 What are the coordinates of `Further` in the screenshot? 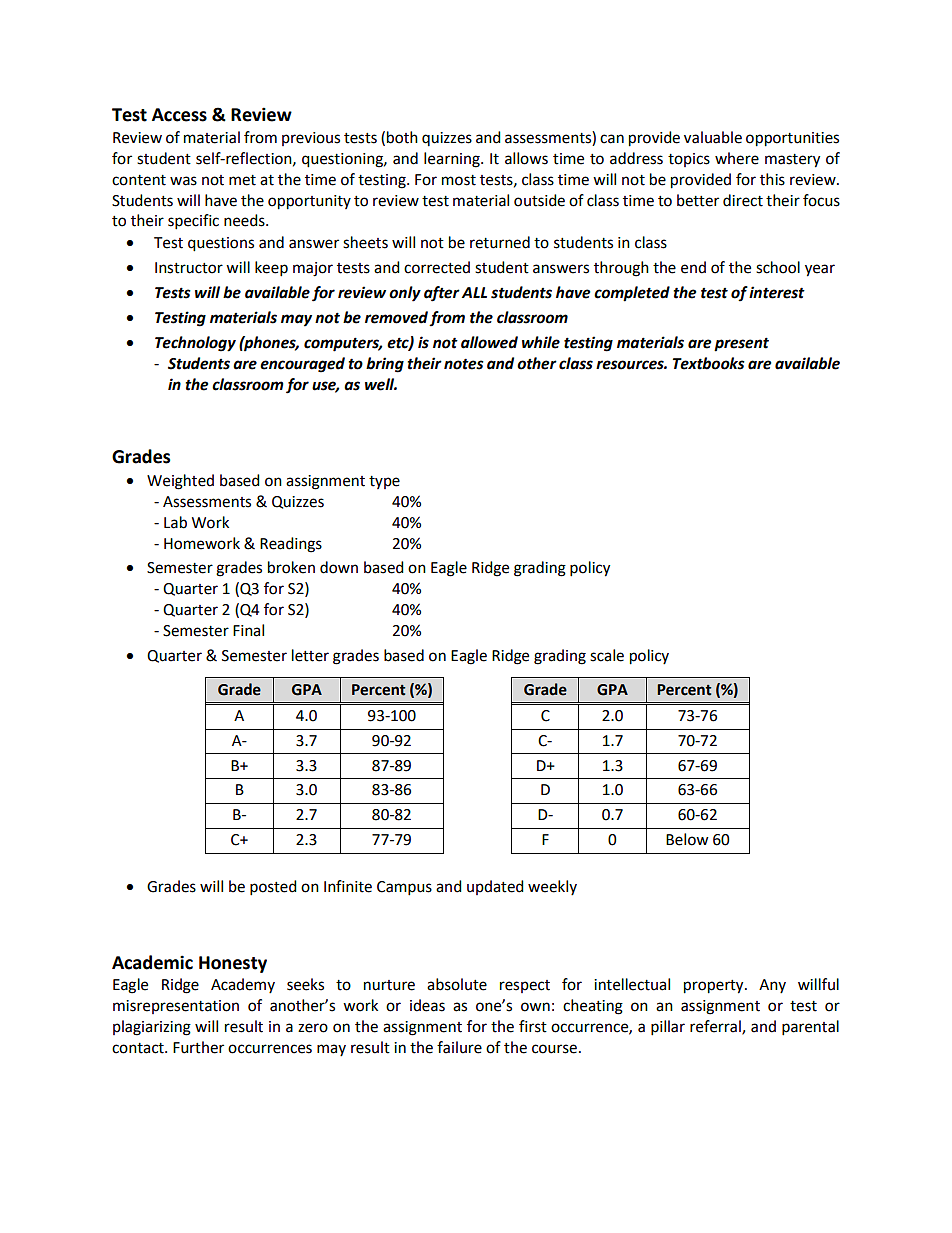 It's located at (198, 1047).
